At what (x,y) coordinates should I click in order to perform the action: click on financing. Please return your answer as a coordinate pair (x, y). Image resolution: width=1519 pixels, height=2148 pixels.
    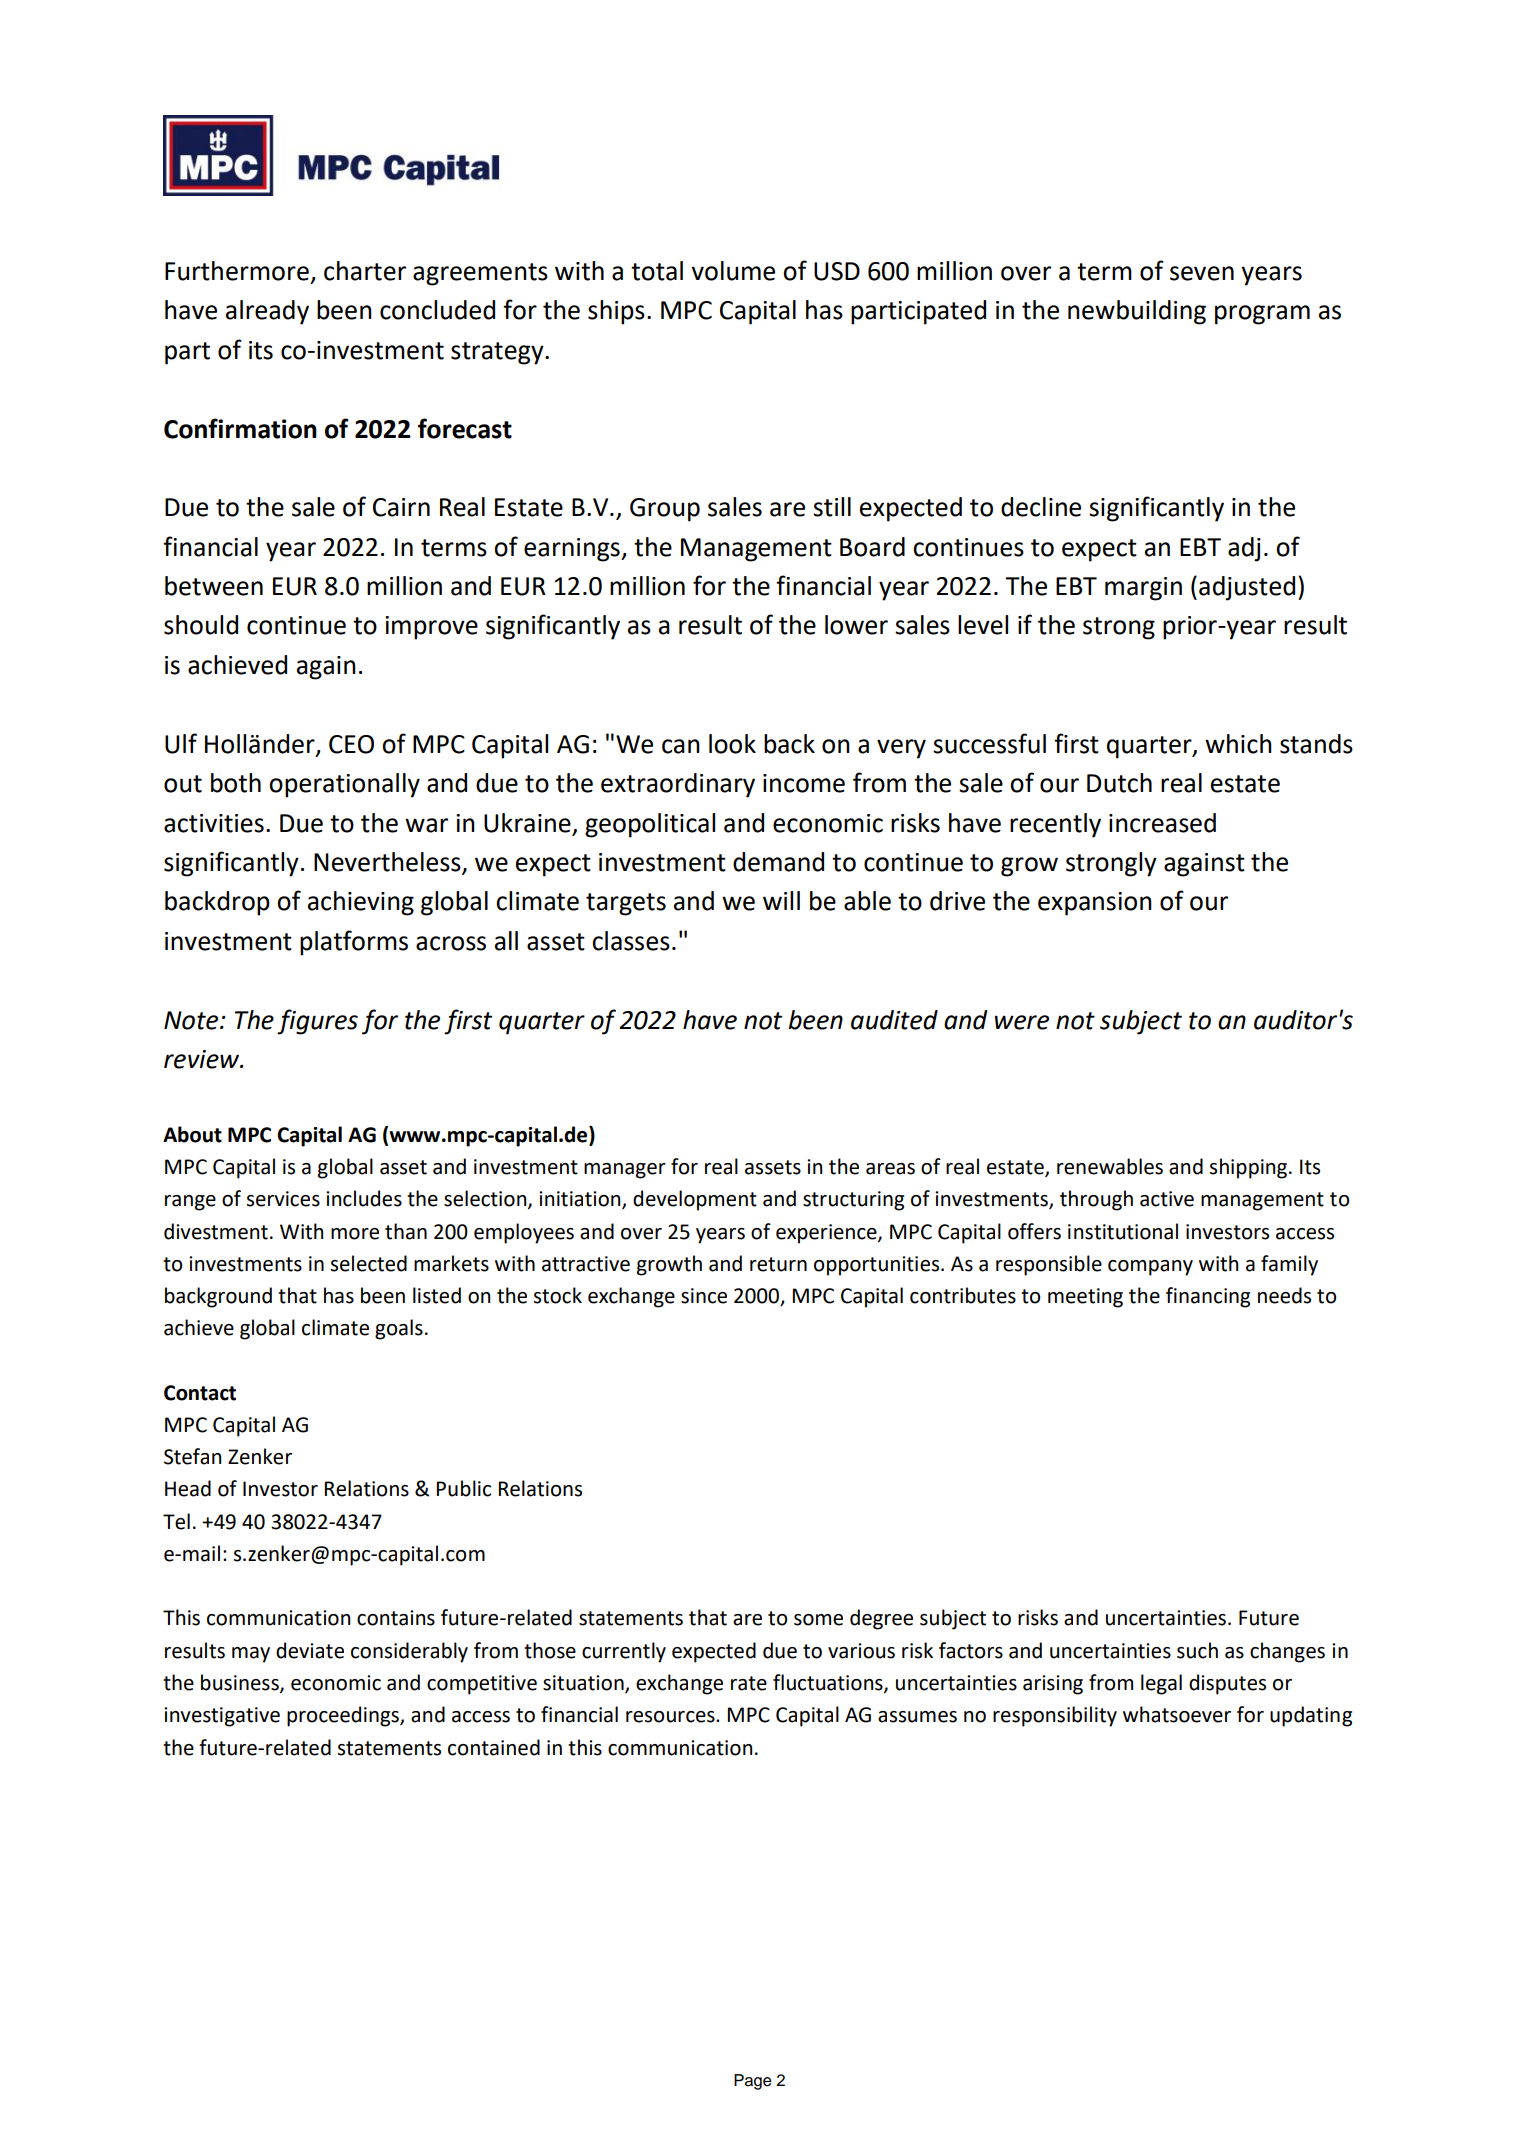
    Looking at the image, I should click on (1208, 1297).
